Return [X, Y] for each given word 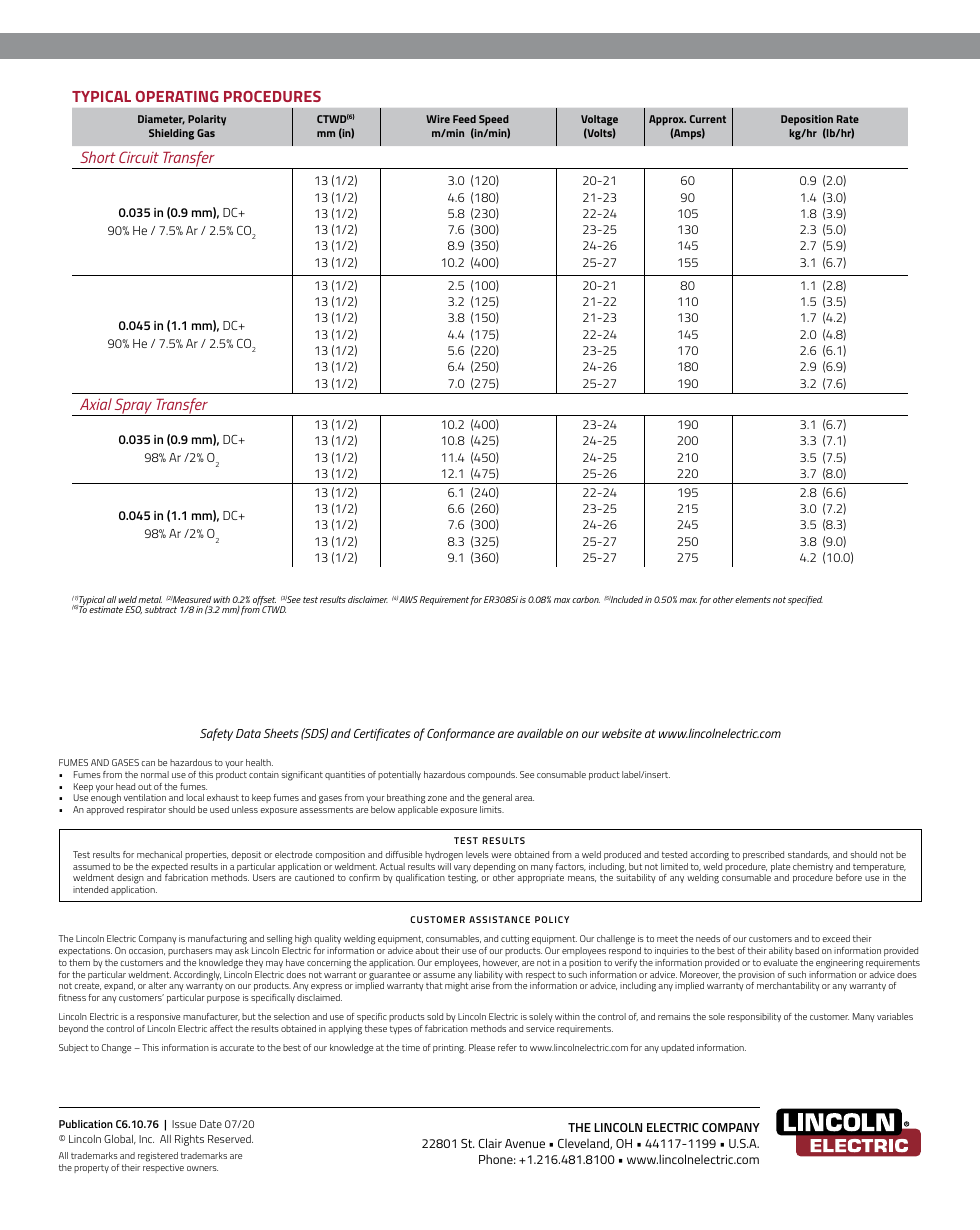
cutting [515, 941]
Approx [667, 120]
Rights [189, 1140]
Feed [464, 119]
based [807, 950]
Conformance [461, 734]
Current [708, 119]
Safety [216, 734]
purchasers [190, 951]
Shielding [171, 134]
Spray [134, 407]
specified [805, 600]
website [622, 733]
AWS [408, 599]
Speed [494, 120]
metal [150, 599]
